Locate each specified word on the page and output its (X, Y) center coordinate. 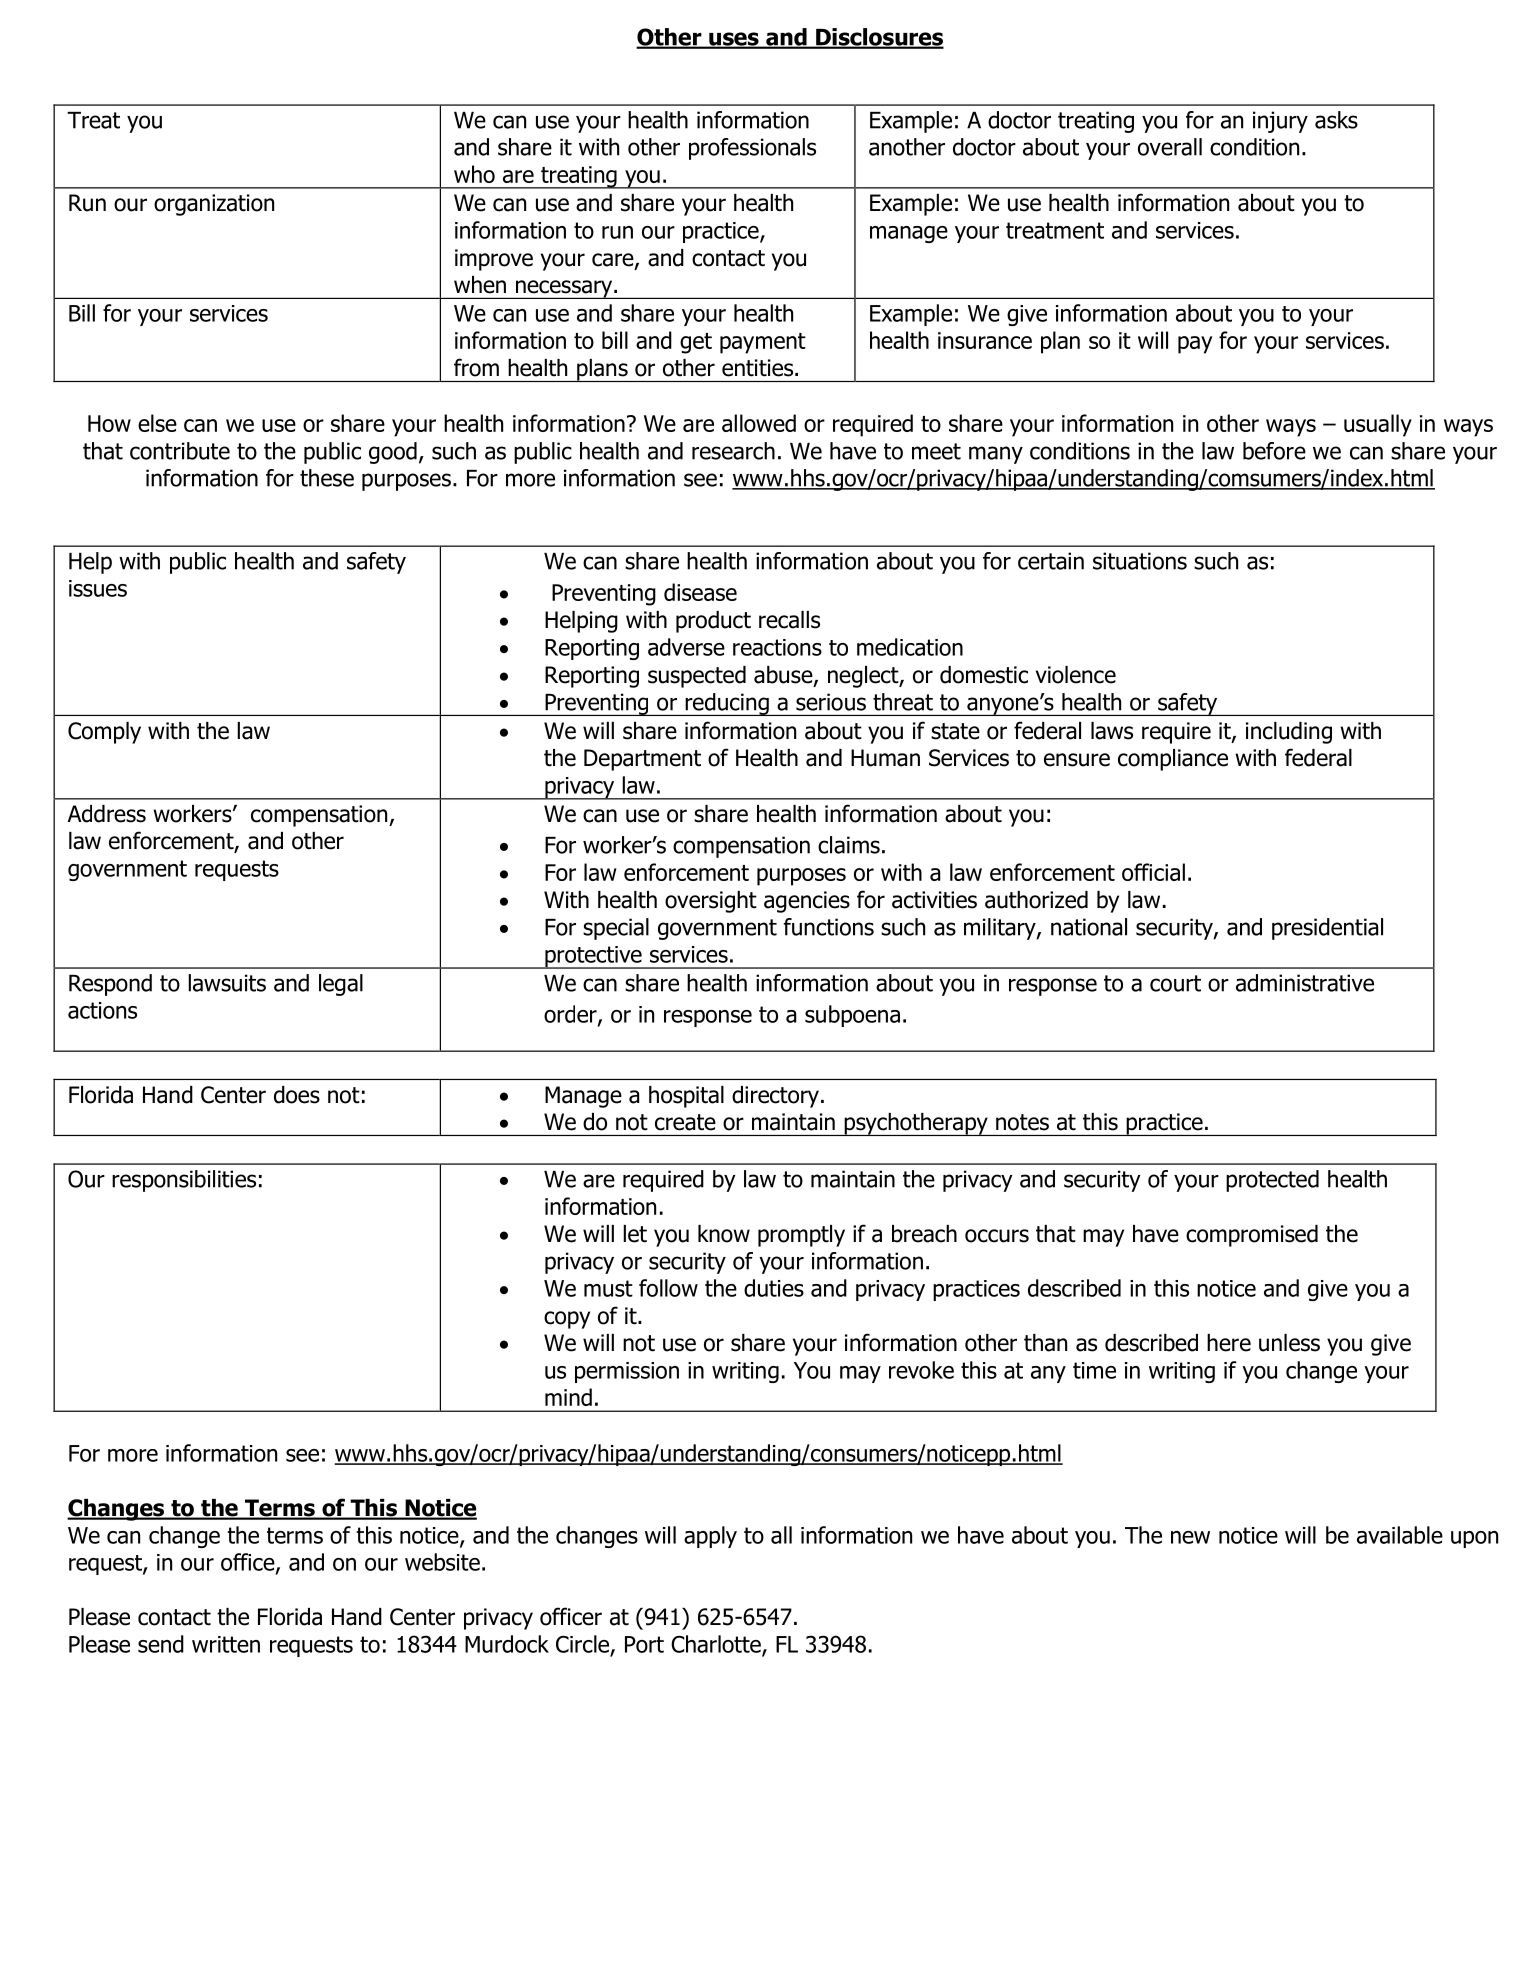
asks (1336, 120)
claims (849, 845)
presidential (1327, 929)
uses (734, 40)
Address (106, 814)
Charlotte (717, 1645)
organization (214, 205)
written (226, 1644)
